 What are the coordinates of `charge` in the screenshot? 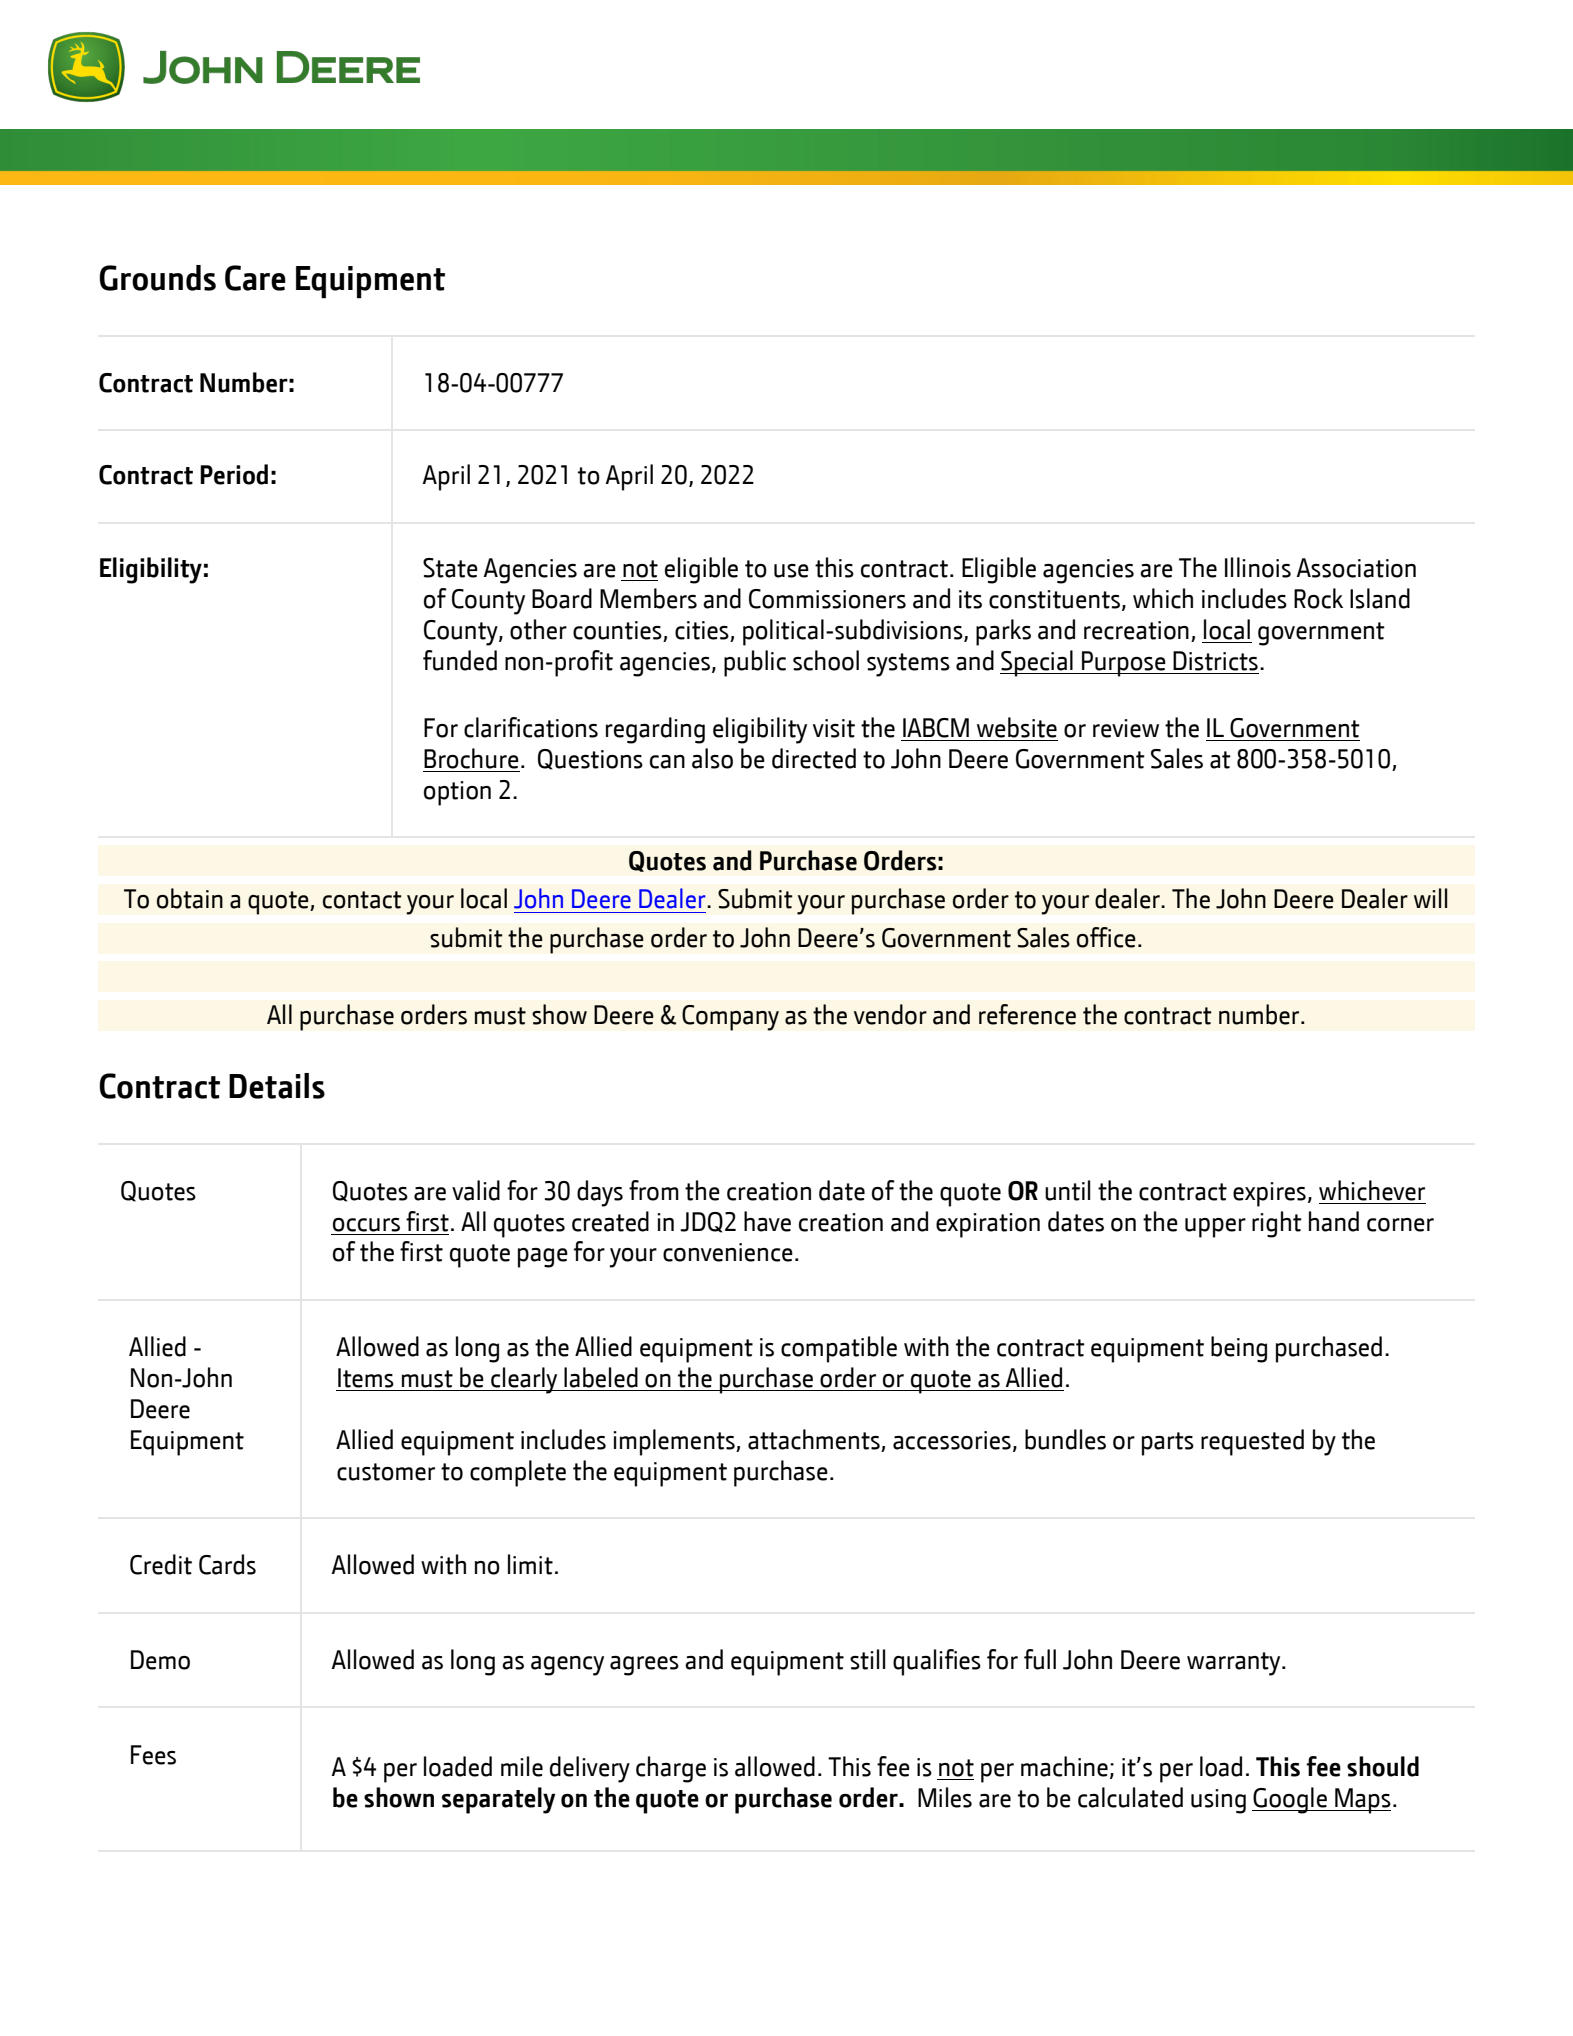 It's located at (671, 1769).
